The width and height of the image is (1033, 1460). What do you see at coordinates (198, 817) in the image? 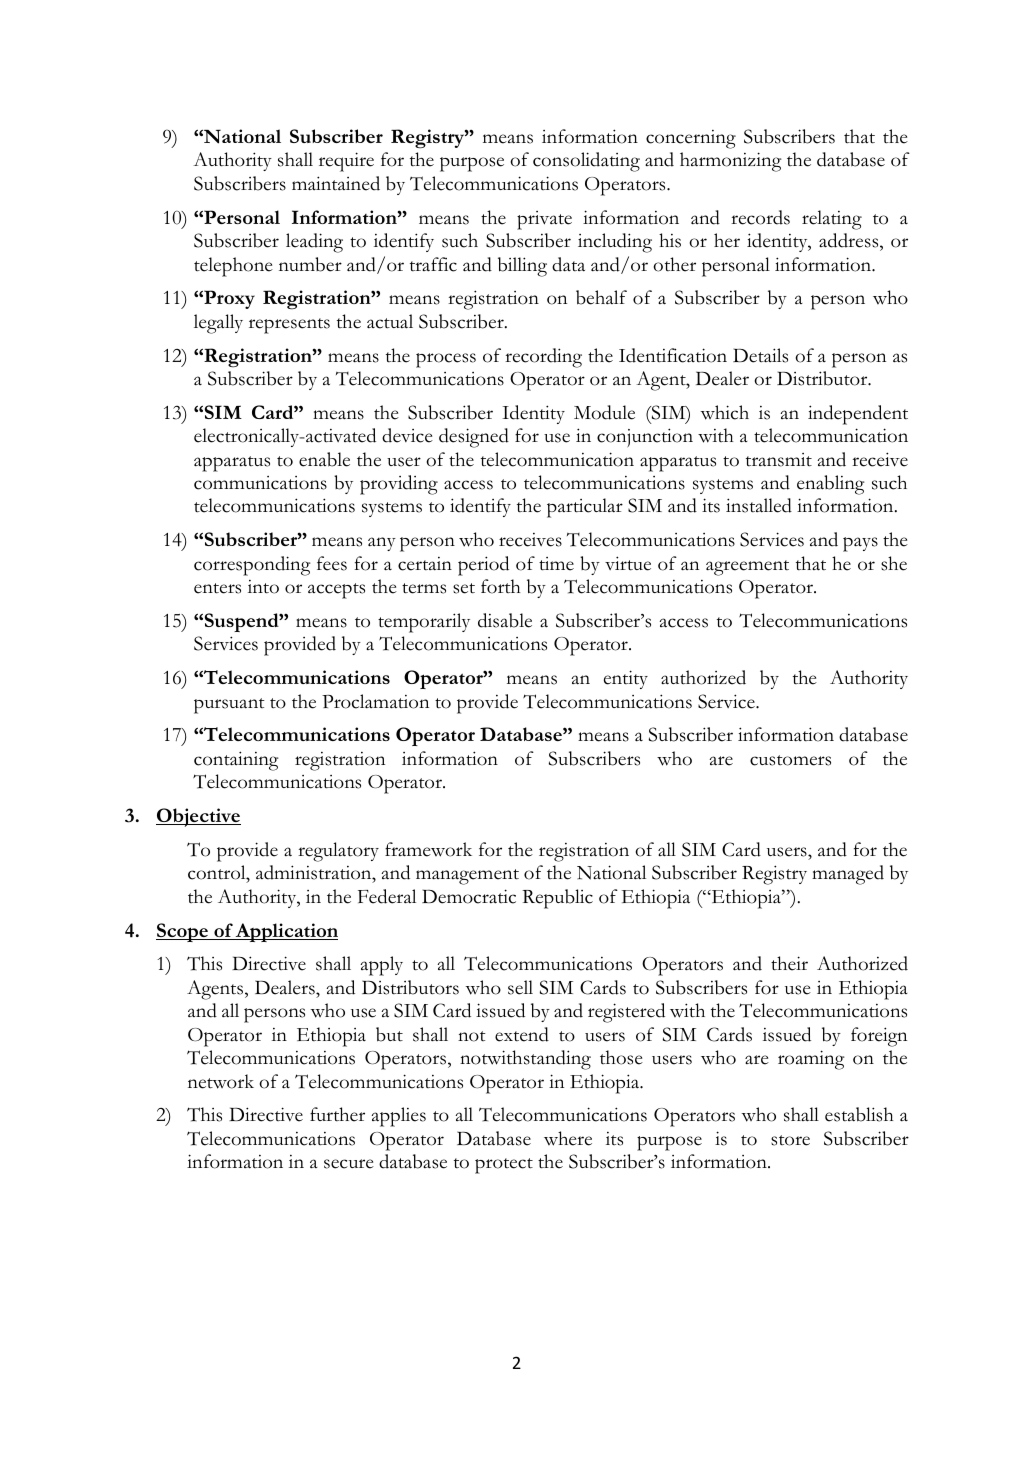
I see `Objective` at bounding box center [198, 817].
